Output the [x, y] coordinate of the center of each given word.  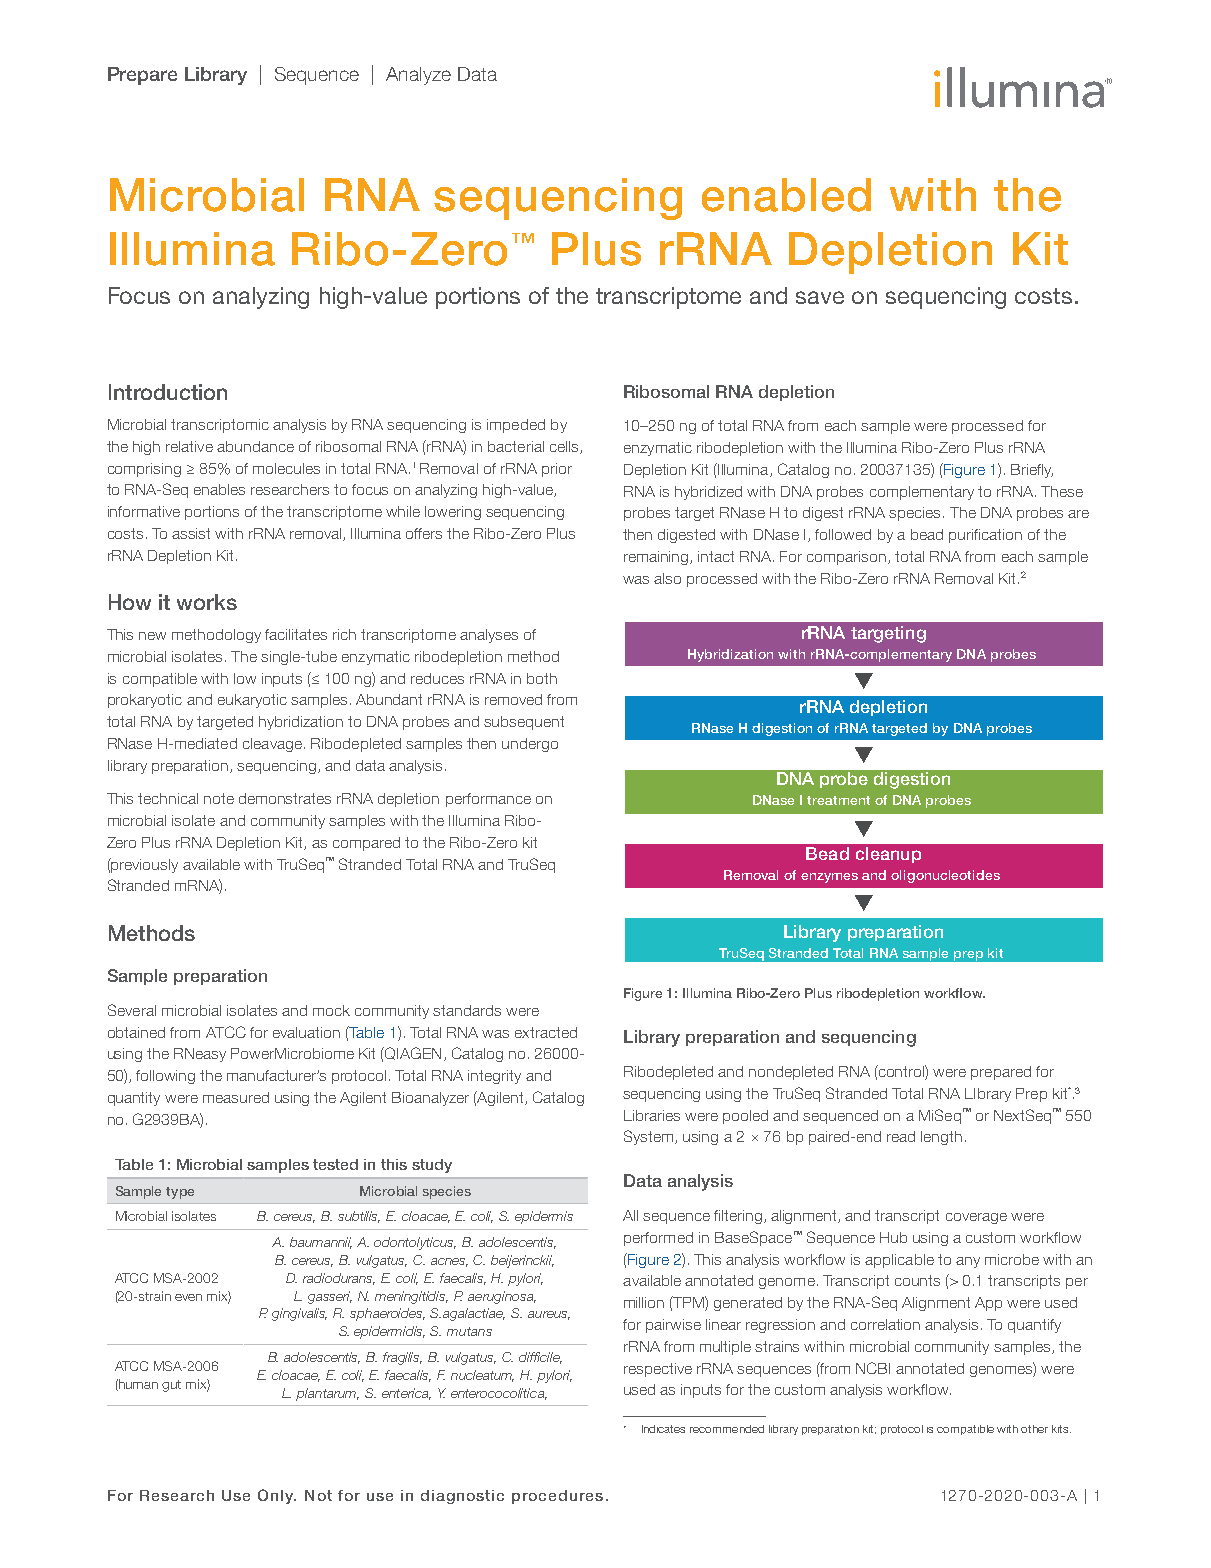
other [1034, 1429]
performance [488, 800]
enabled [786, 195]
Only [277, 1496]
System [650, 1137]
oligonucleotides [945, 876]
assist [191, 533]
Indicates [663, 1429]
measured [236, 1097]
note [219, 798]
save [820, 297]
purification [985, 536]
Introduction [168, 392]
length [941, 1138]
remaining [657, 558]
